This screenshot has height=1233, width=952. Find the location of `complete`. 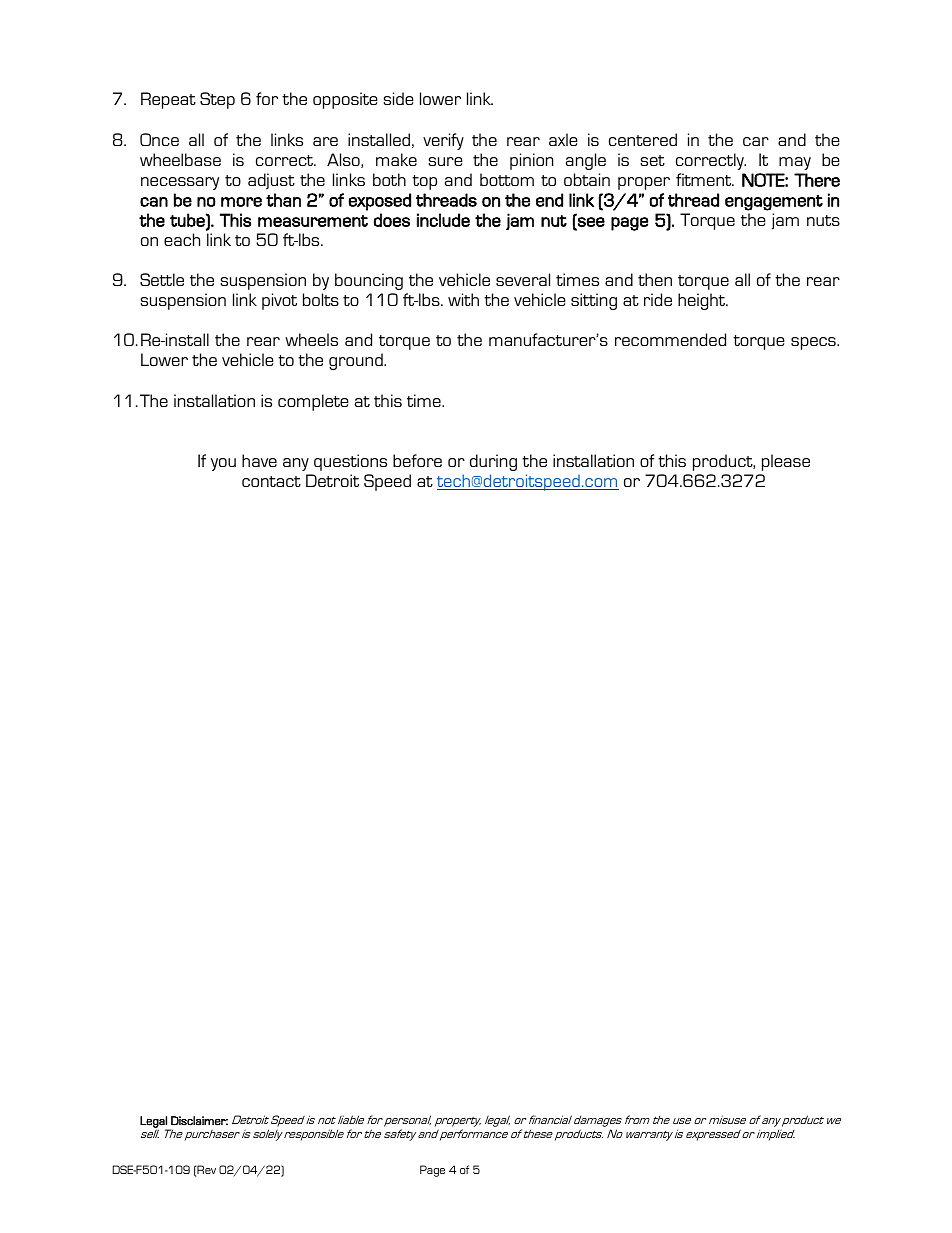

complete is located at coordinates (313, 402).
